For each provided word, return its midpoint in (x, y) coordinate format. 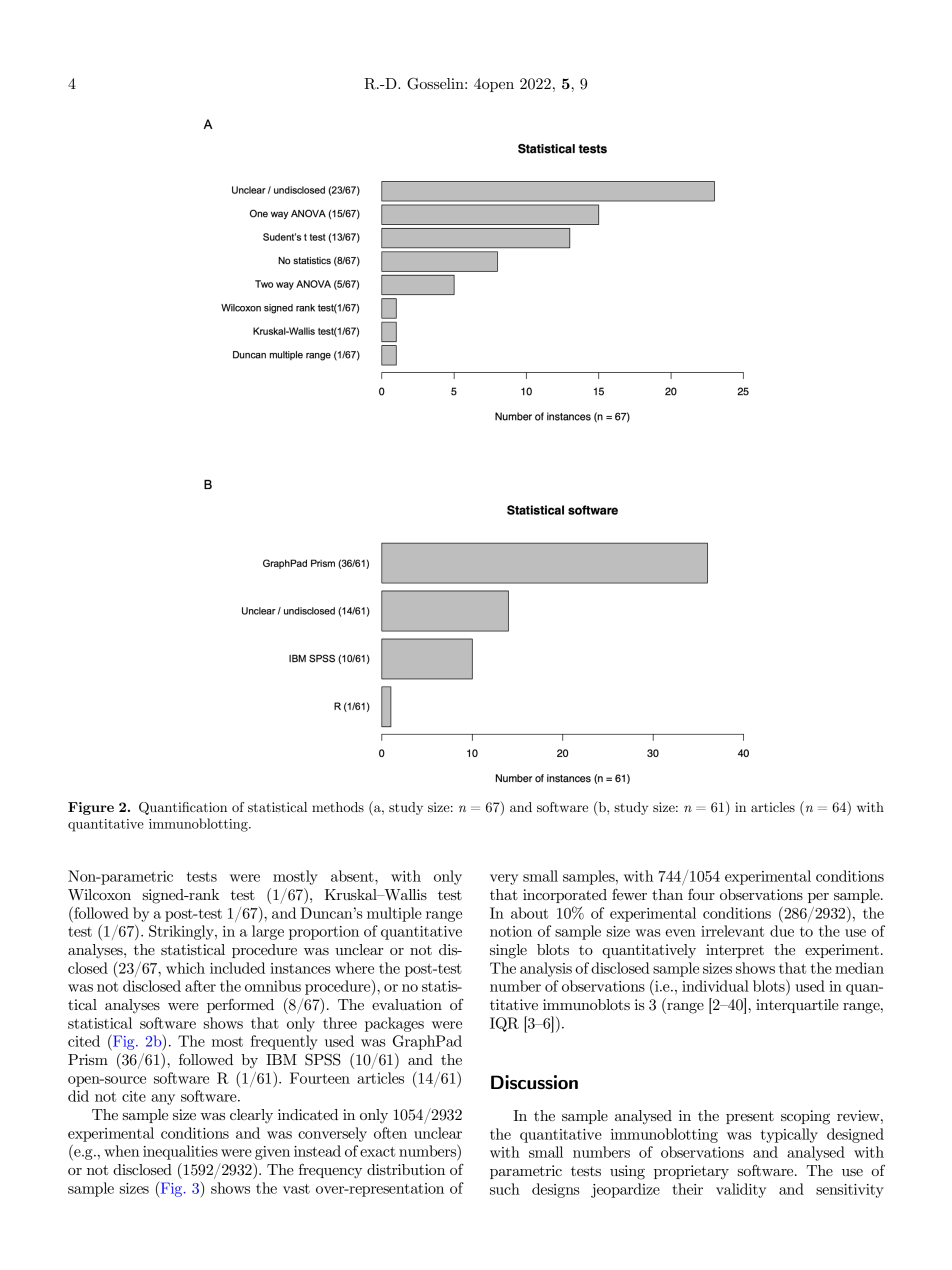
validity (741, 1190)
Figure (91, 808)
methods (338, 807)
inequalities (180, 1152)
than (667, 894)
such (505, 1189)
